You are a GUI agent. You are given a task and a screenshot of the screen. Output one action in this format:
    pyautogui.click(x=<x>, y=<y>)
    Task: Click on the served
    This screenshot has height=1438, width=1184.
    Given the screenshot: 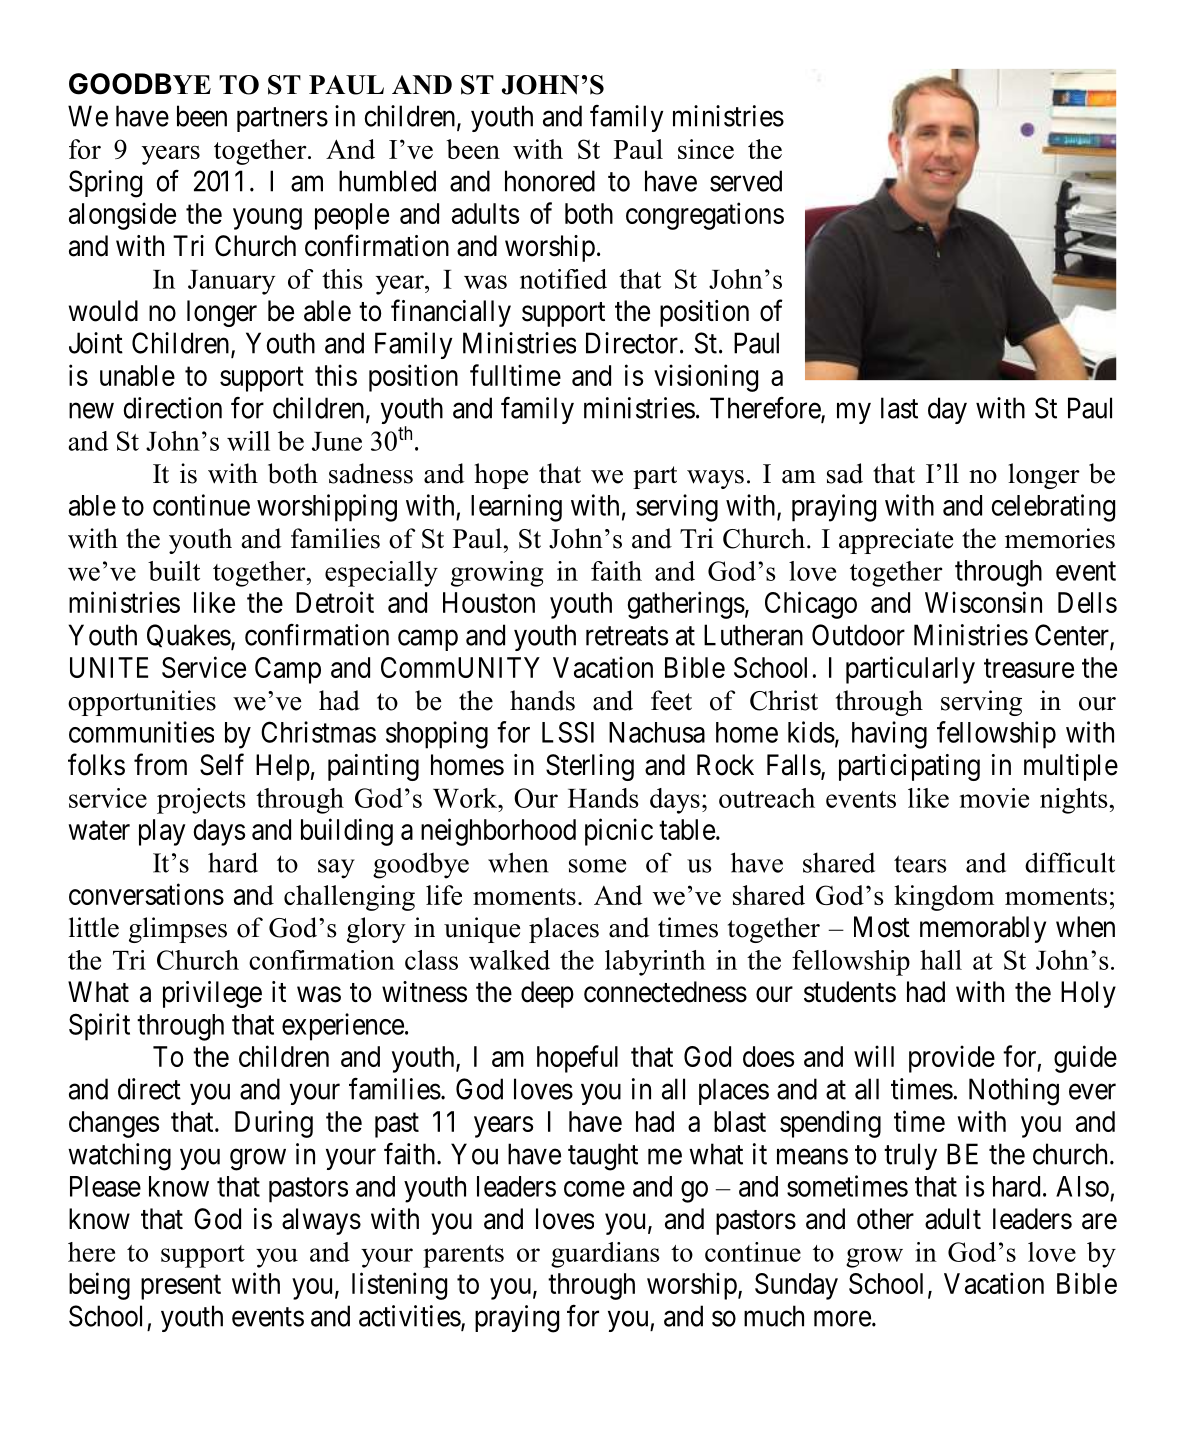 What is the action you would take?
    pyautogui.click(x=746, y=181)
